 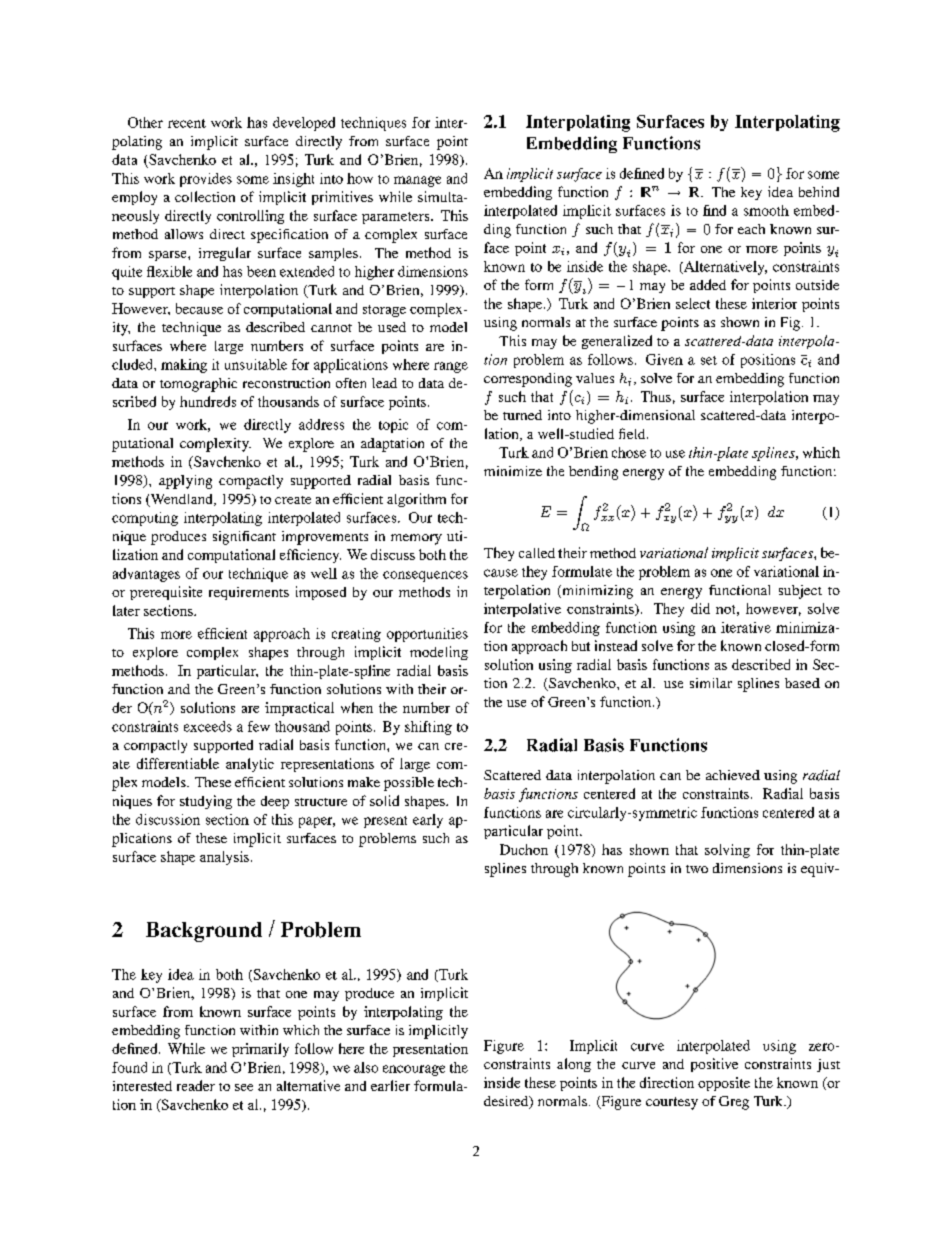 What do you see at coordinates (206, 180) in the screenshot?
I see `provides` at bounding box center [206, 180].
